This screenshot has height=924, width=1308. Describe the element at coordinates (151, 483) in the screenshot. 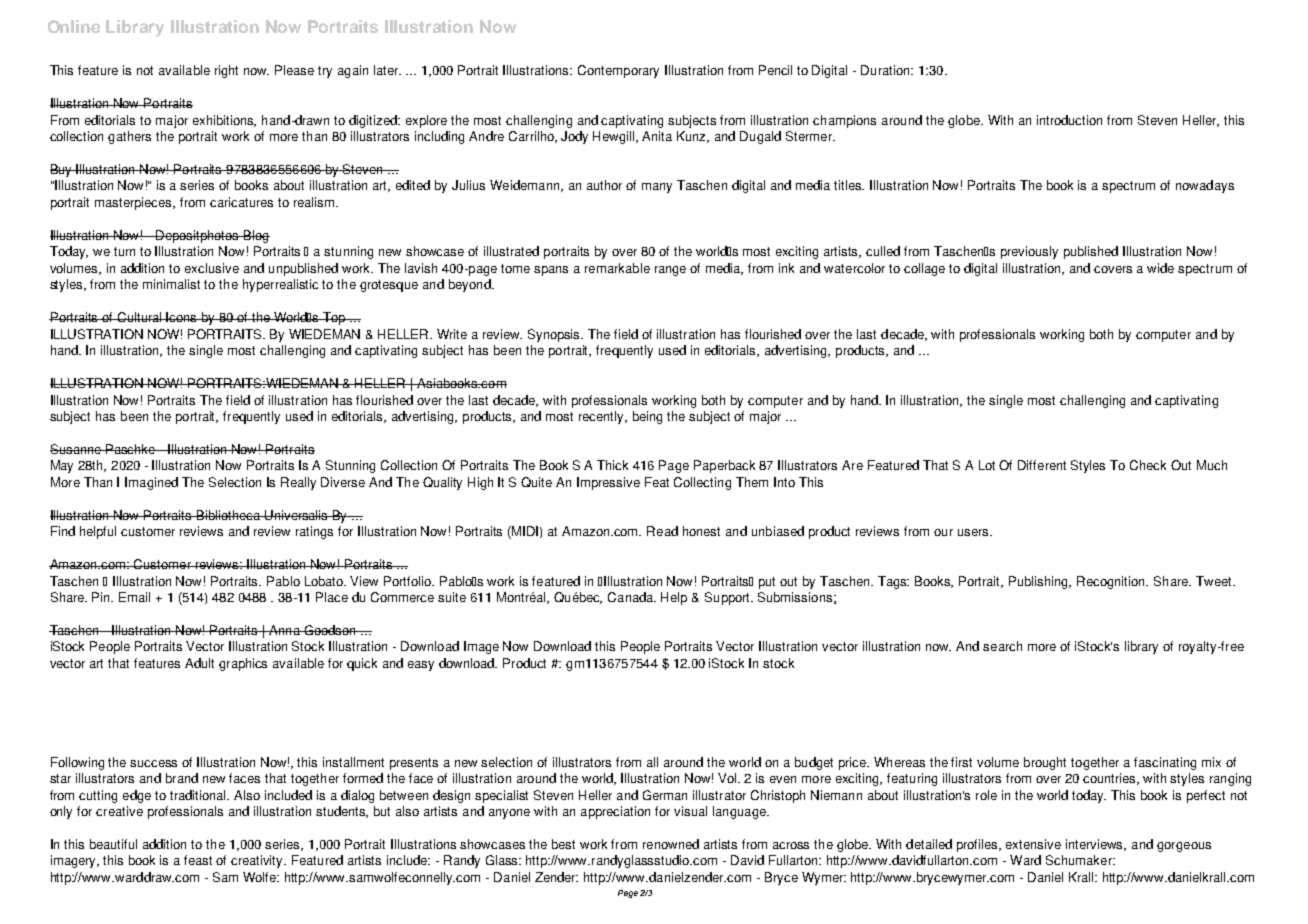

I see `Imagined` at that location.
